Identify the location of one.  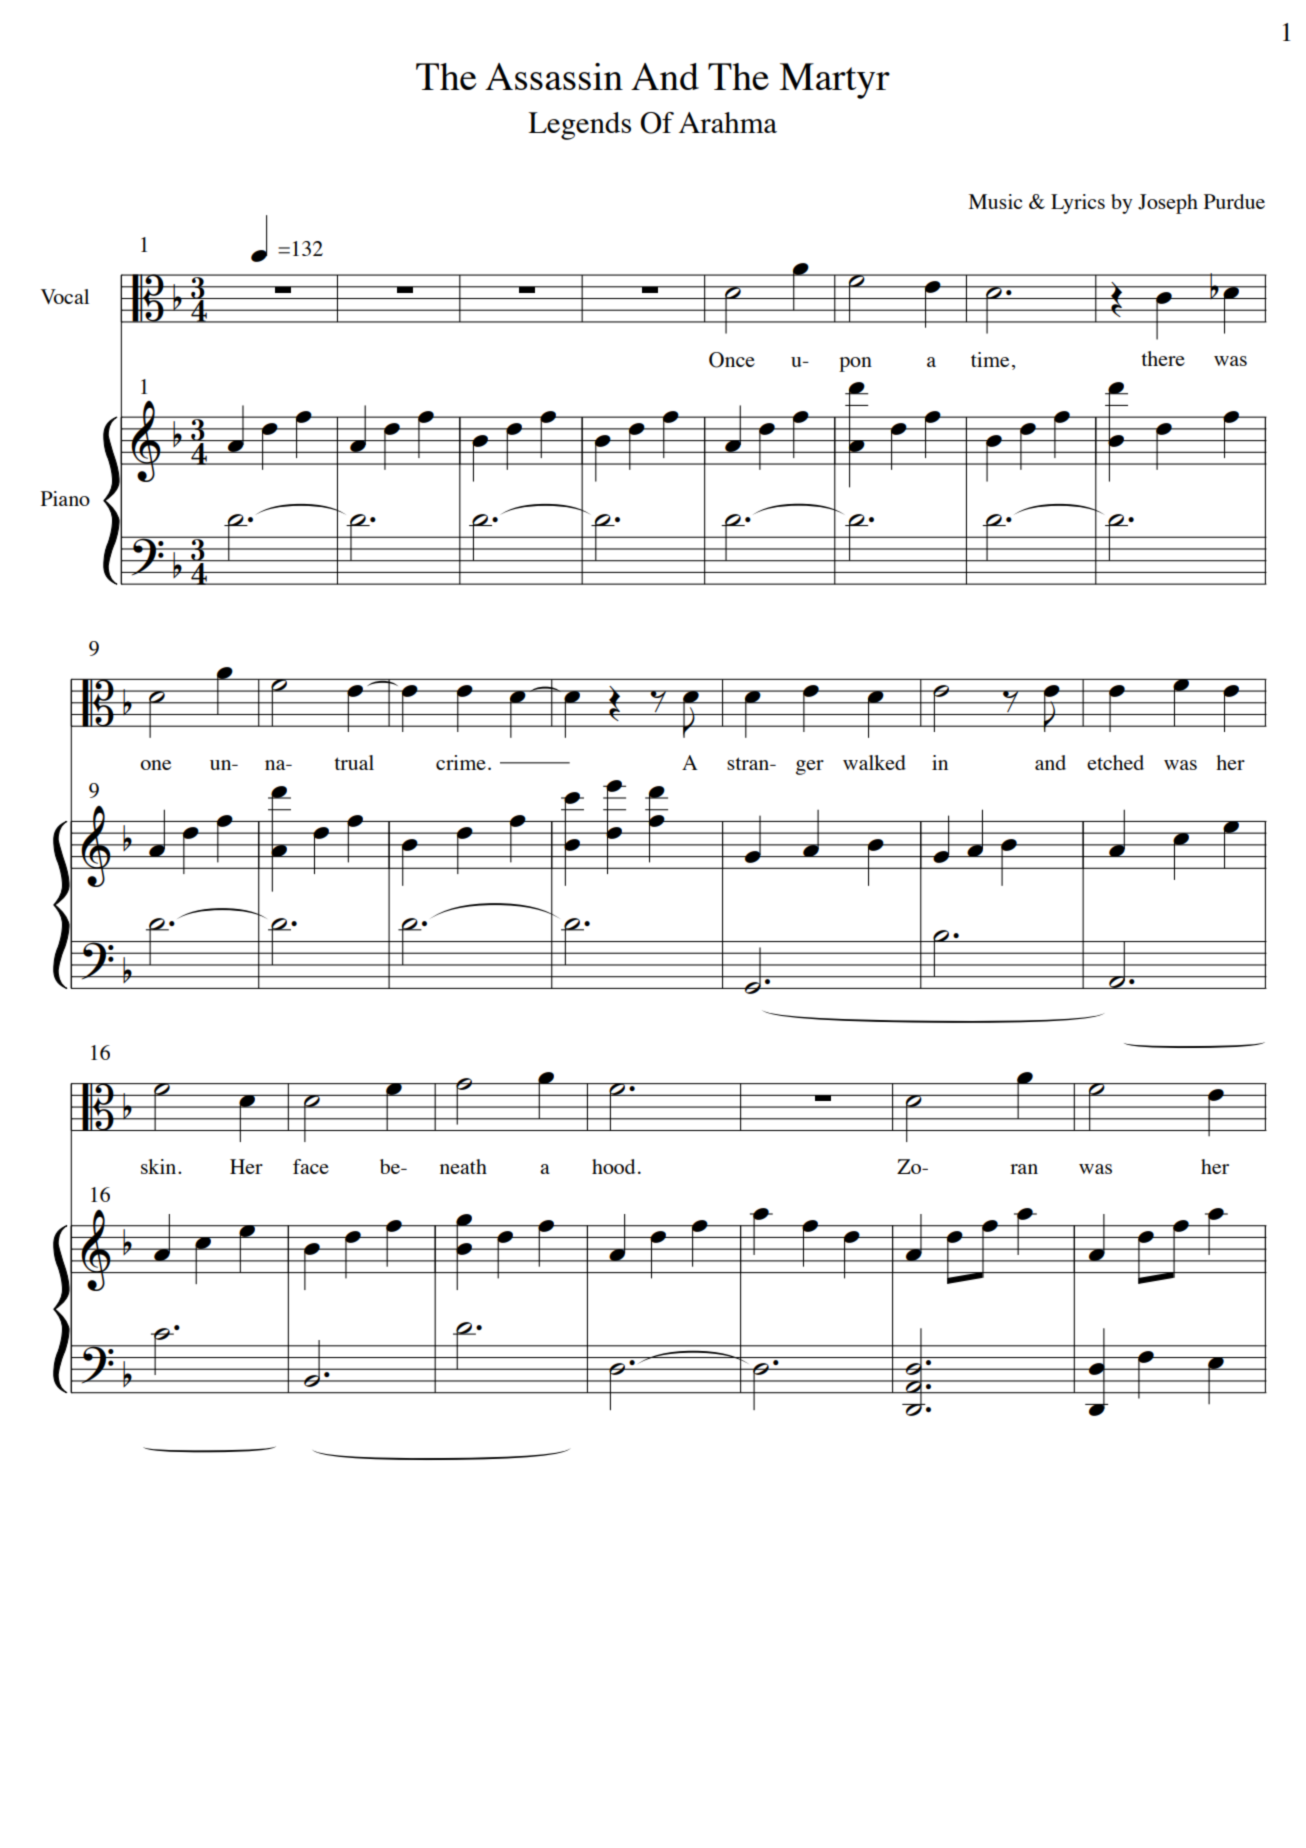
(156, 765).
